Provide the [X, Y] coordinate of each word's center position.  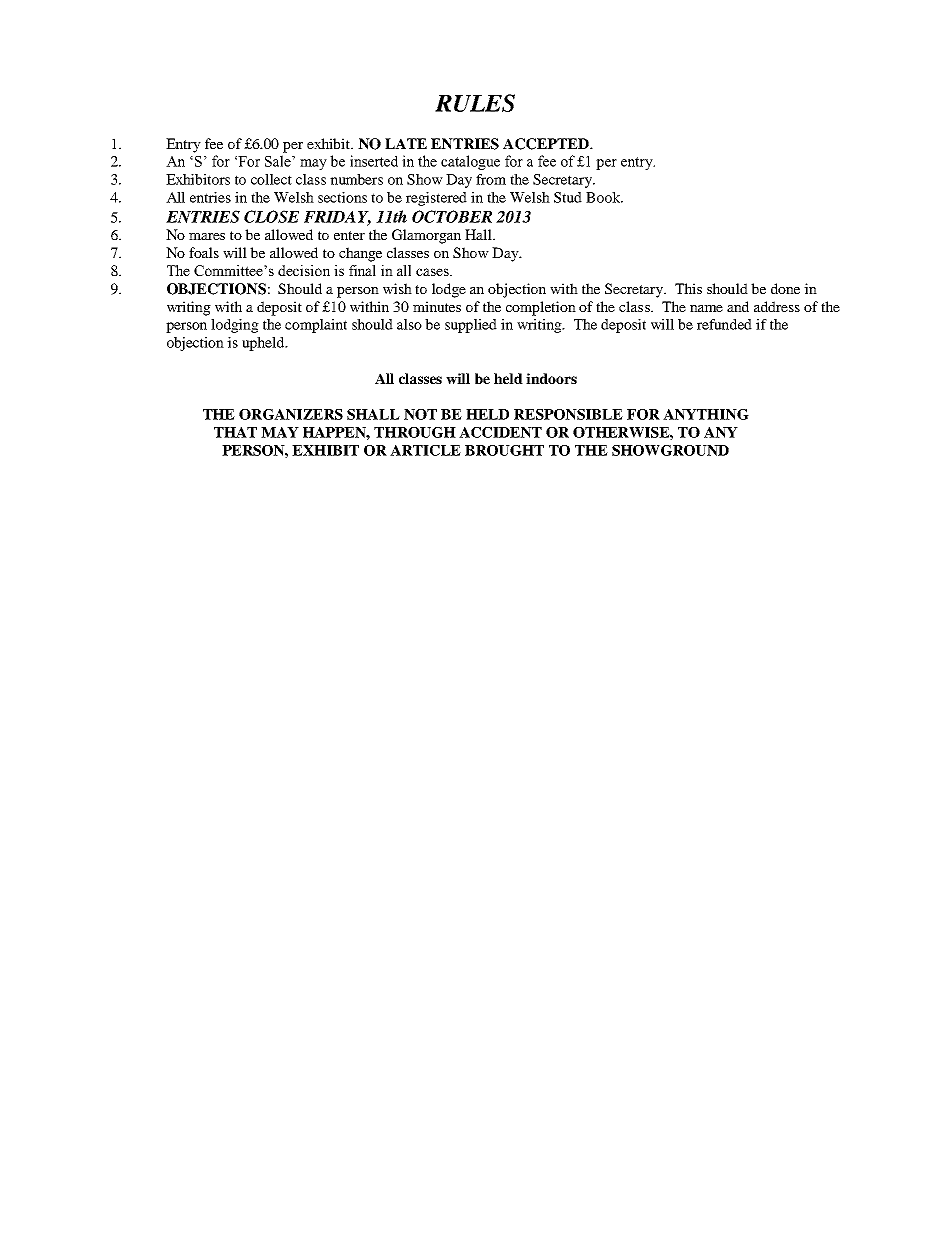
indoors [551, 378]
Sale [279, 161]
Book [604, 197]
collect [271, 179]
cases [433, 272]
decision [304, 270]
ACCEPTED [547, 144]
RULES [475, 103]
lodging [235, 326]
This [688, 288]
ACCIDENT [500, 432]
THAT [235, 432]
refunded [724, 324]
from [491, 179]
